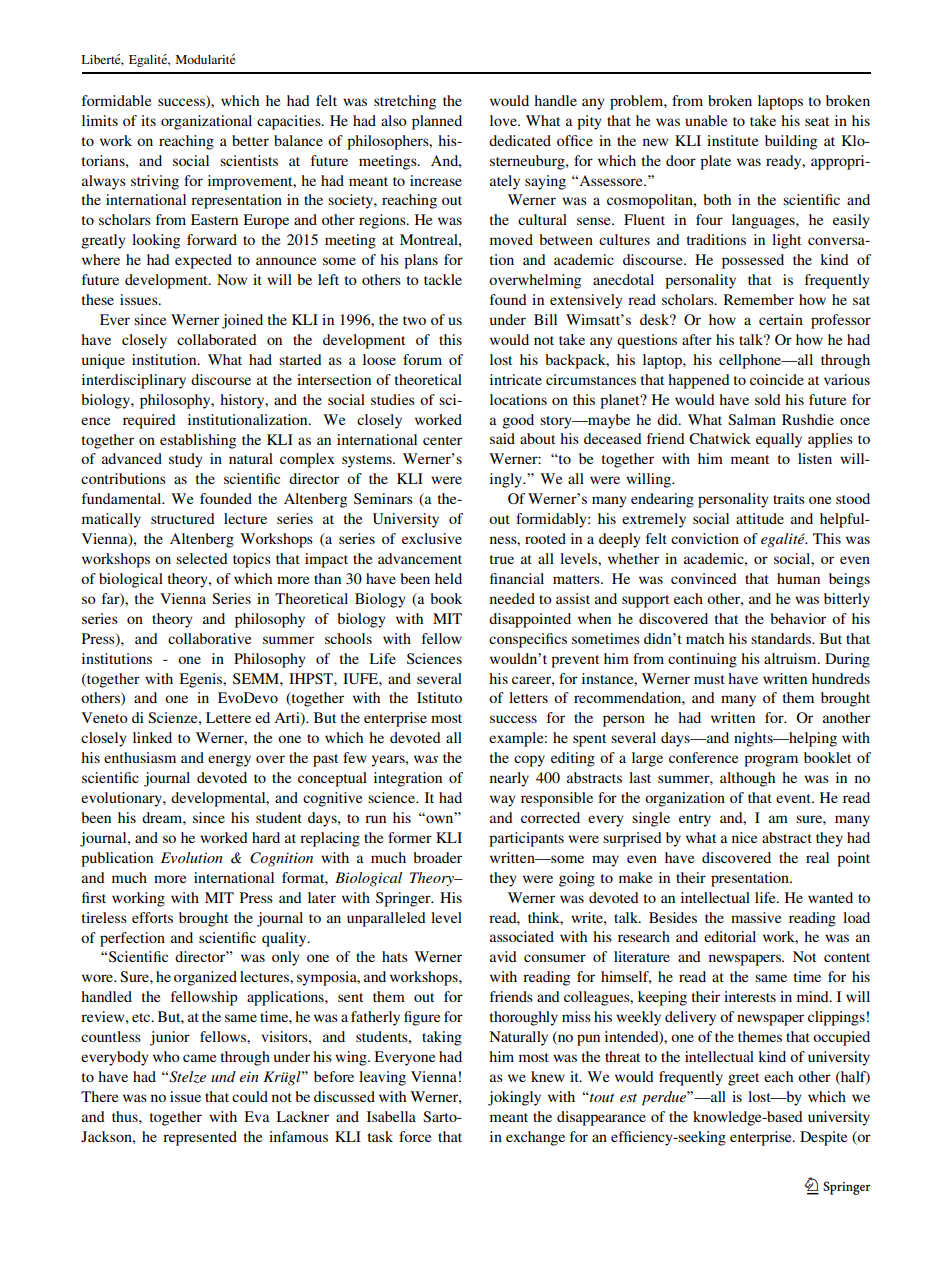 The image size is (952, 1265). Describe the element at coordinates (250, 140) in the screenshot. I see `better` at that location.
